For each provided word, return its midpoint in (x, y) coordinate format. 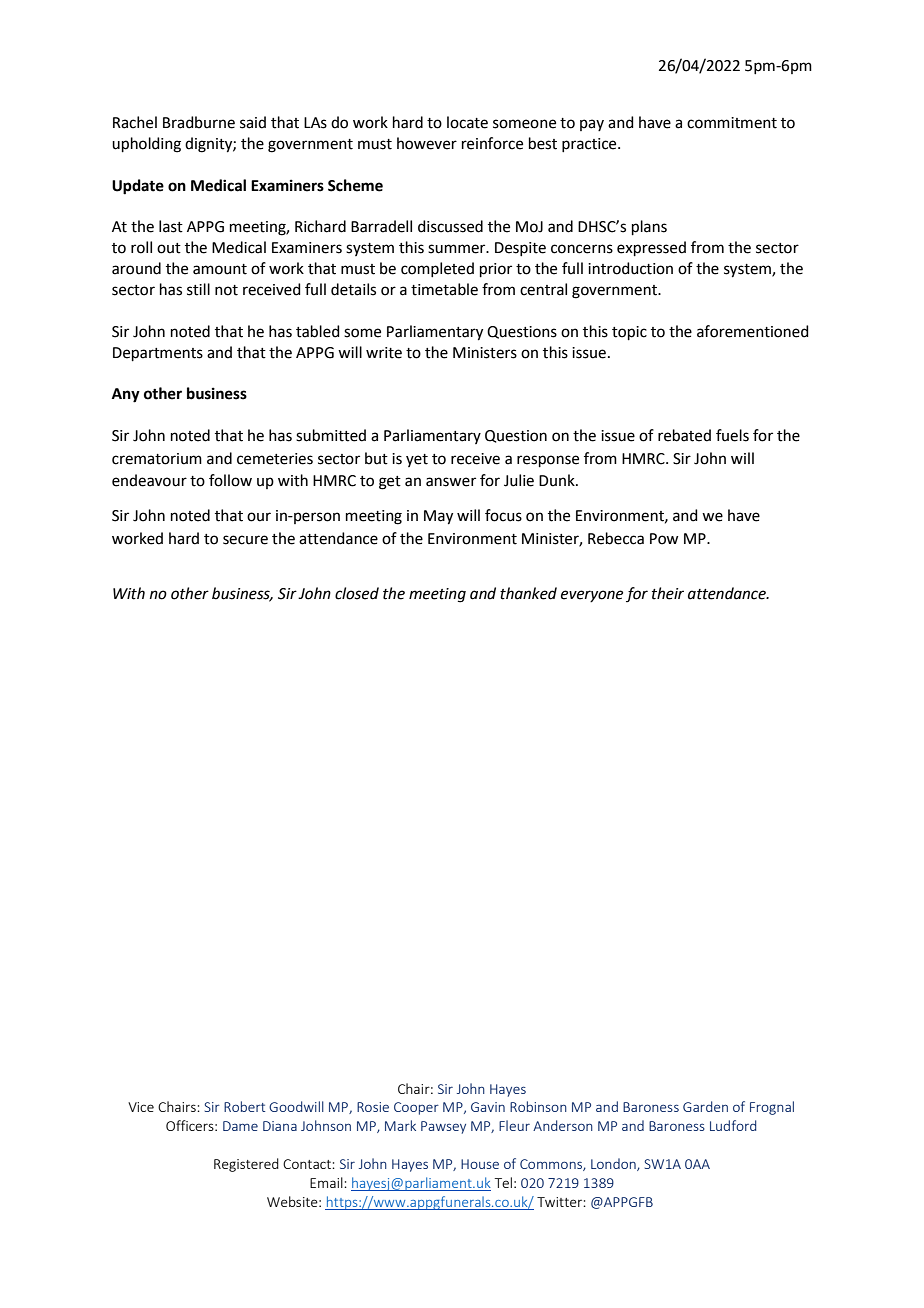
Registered (246, 1165)
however (427, 143)
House (480, 1164)
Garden (705, 1106)
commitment (732, 123)
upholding (146, 145)
